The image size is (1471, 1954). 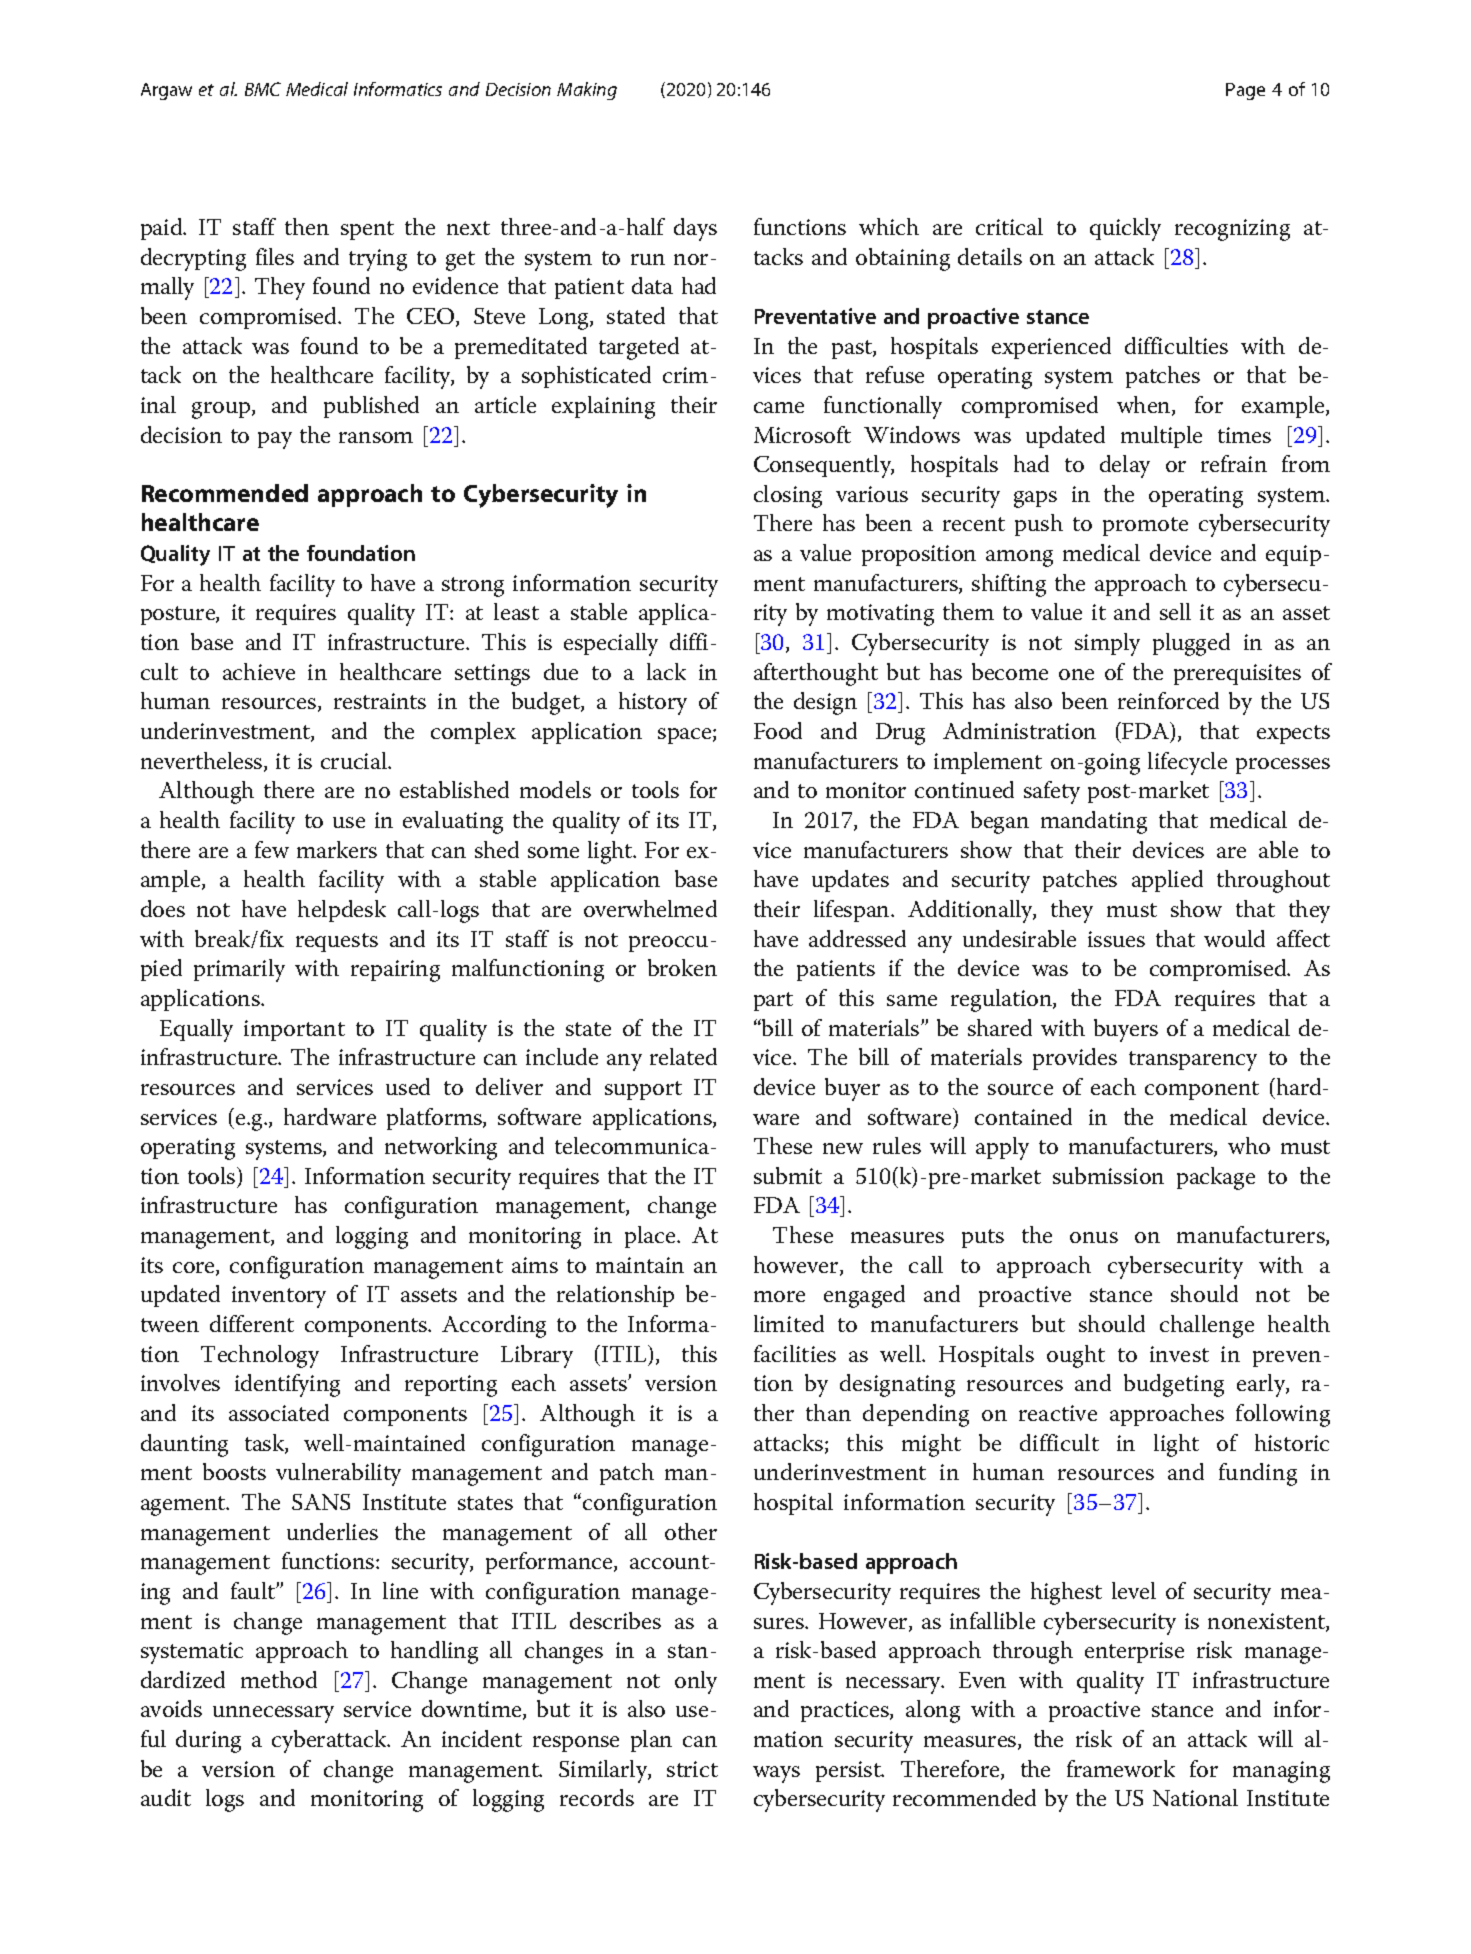 I want to click on lack, so click(x=666, y=671).
